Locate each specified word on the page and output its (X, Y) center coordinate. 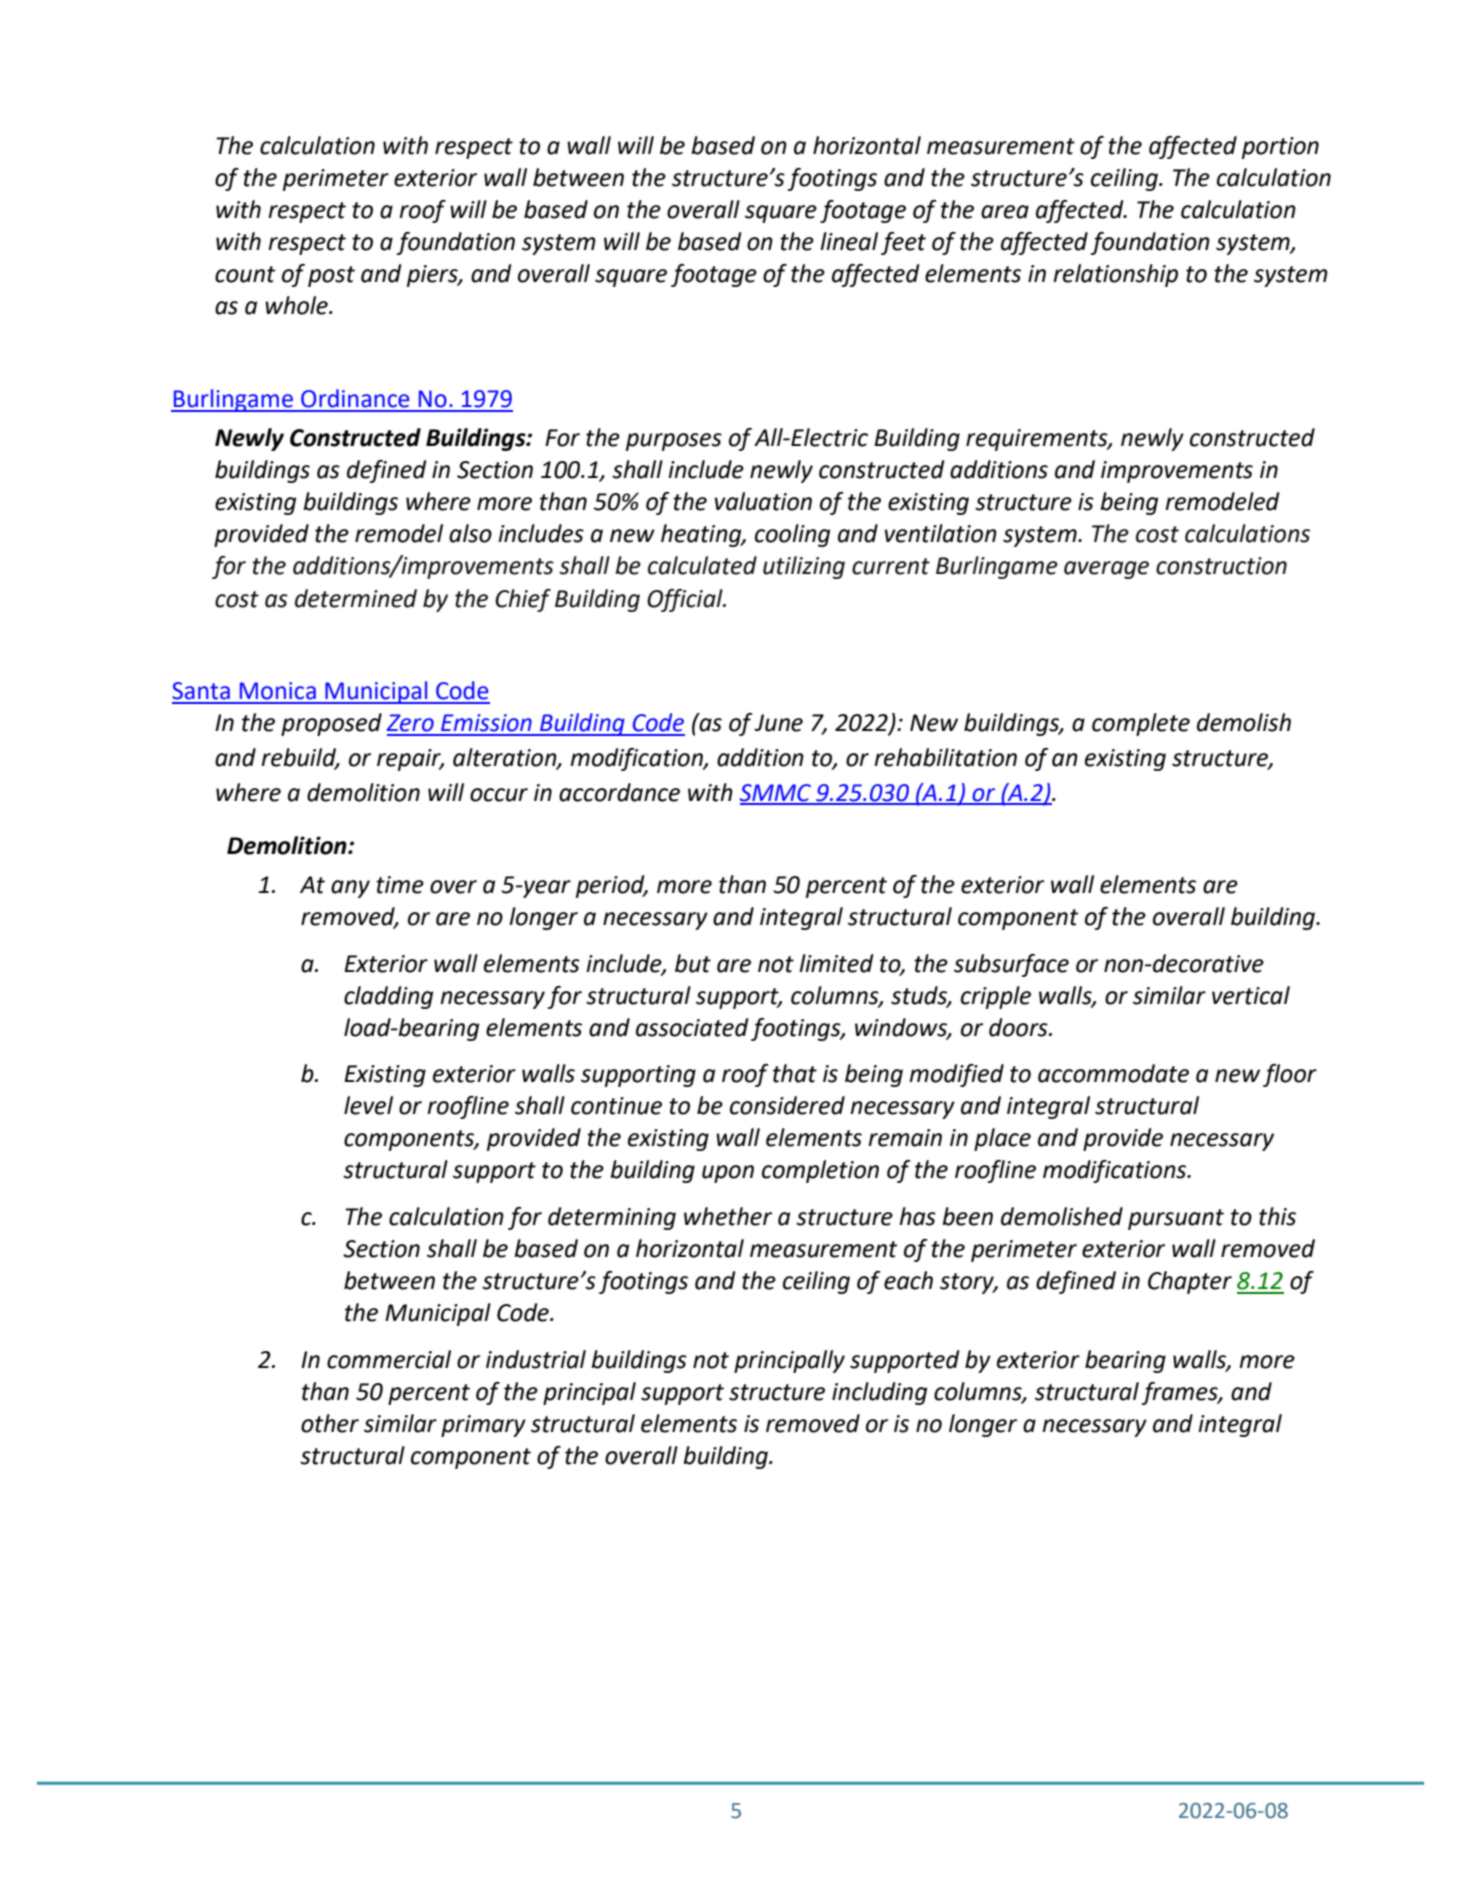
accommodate (1113, 1073)
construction (1221, 566)
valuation (763, 501)
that (795, 1073)
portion (1280, 148)
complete (1141, 724)
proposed (331, 724)
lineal (849, 241)
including (879, 1393)
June (778, 723)
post (331, 276)
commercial (389, 1359)
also (470, 533)
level (368, 1105)
